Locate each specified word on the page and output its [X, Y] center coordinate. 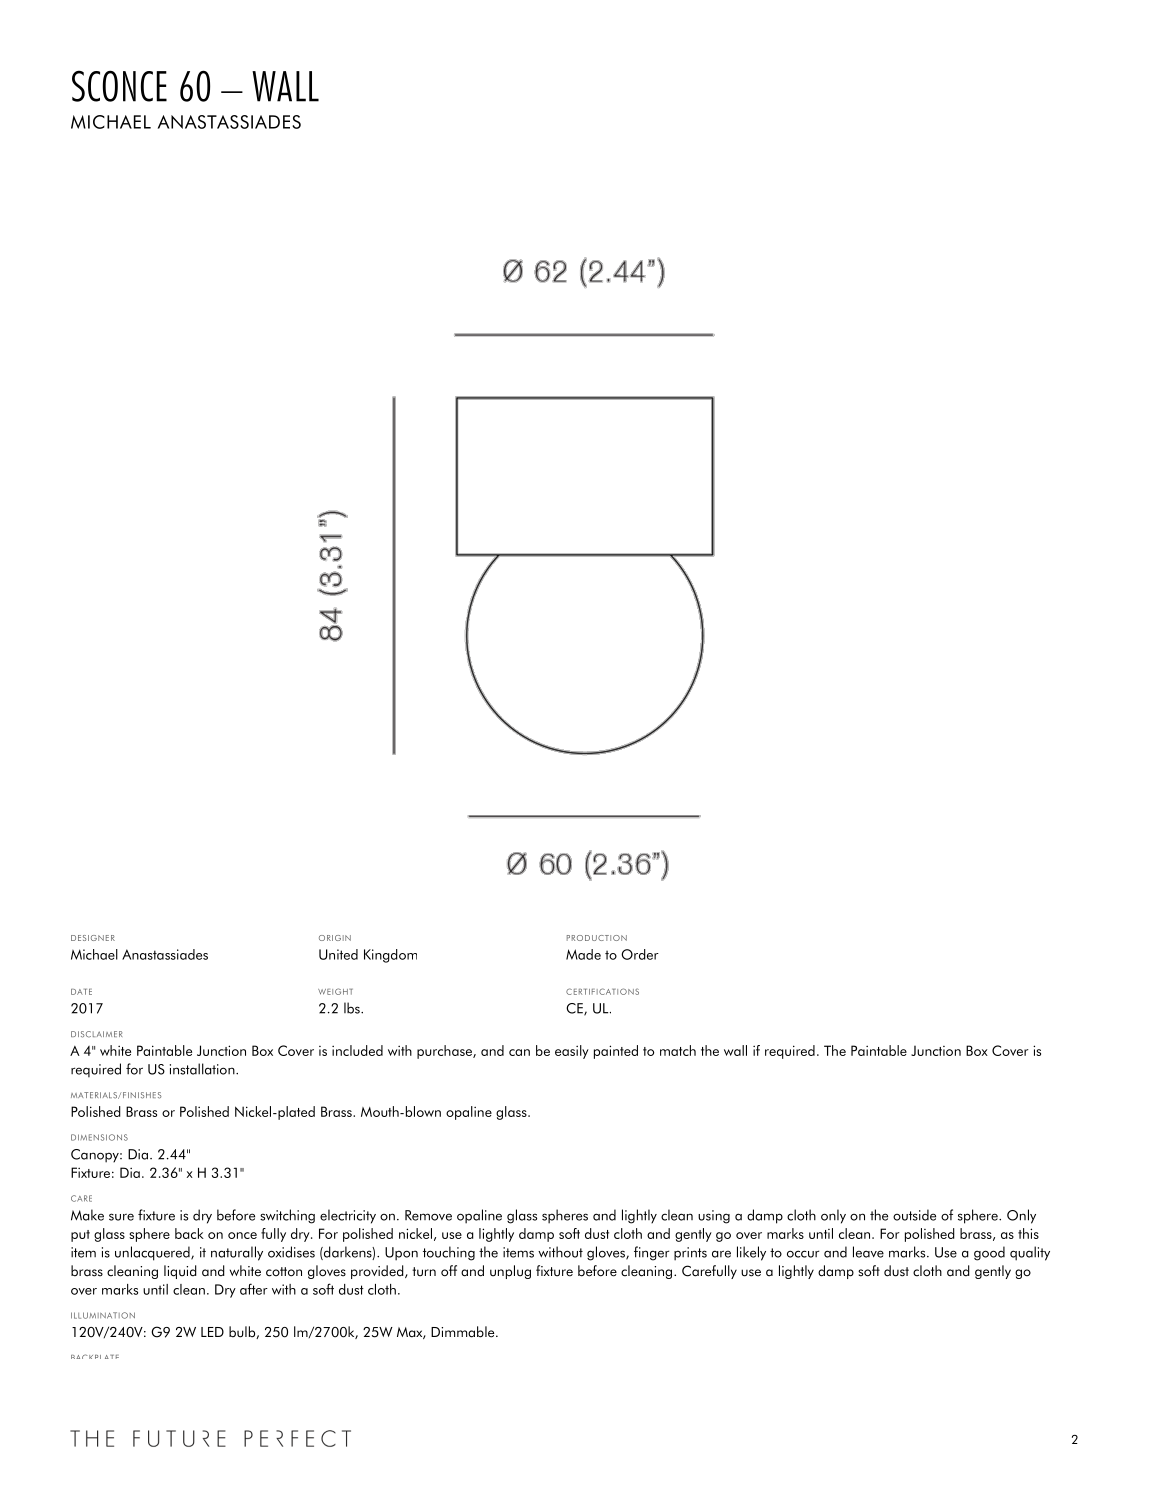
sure [121, 1217]
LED [212, 1332]
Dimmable [464, 1332]
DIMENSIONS [99, 1137]
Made [583, 954]
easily [572, 1052]
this [1028, 1233]
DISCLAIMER [96, 1034]
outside [914, 1215]
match [678, 1050]
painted [616, 1052]
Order [640, 954]
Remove [428, 1215]
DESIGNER [93, 938]
